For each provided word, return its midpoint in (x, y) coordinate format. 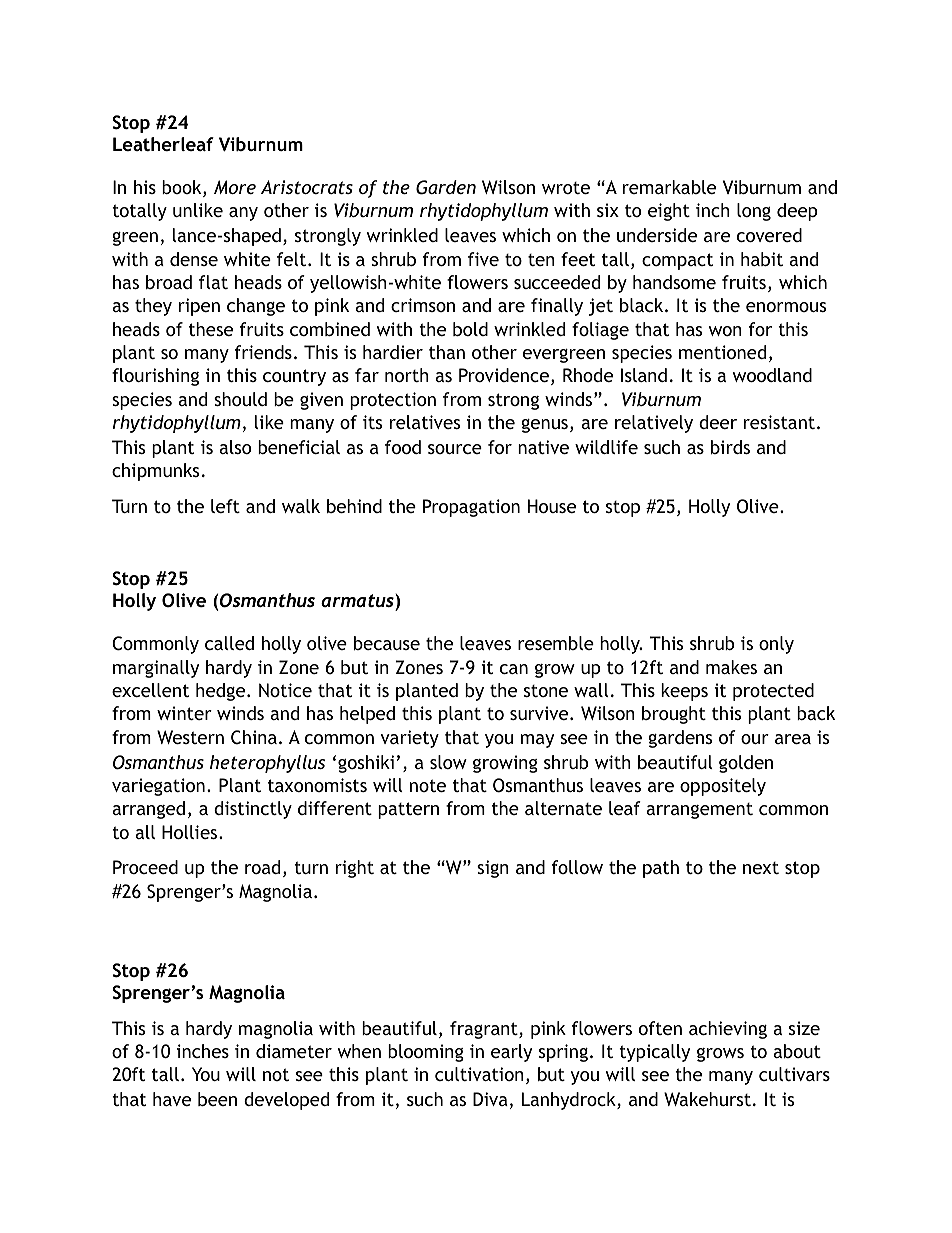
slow (448, 762)
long (754, 212)
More (235, 187)
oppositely (723, 787)
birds (730, 447)
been (217, 1099)
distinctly (253, 810)
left (225, 506)
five (483, 259)
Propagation (471, 508)
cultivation (479, 1074)
